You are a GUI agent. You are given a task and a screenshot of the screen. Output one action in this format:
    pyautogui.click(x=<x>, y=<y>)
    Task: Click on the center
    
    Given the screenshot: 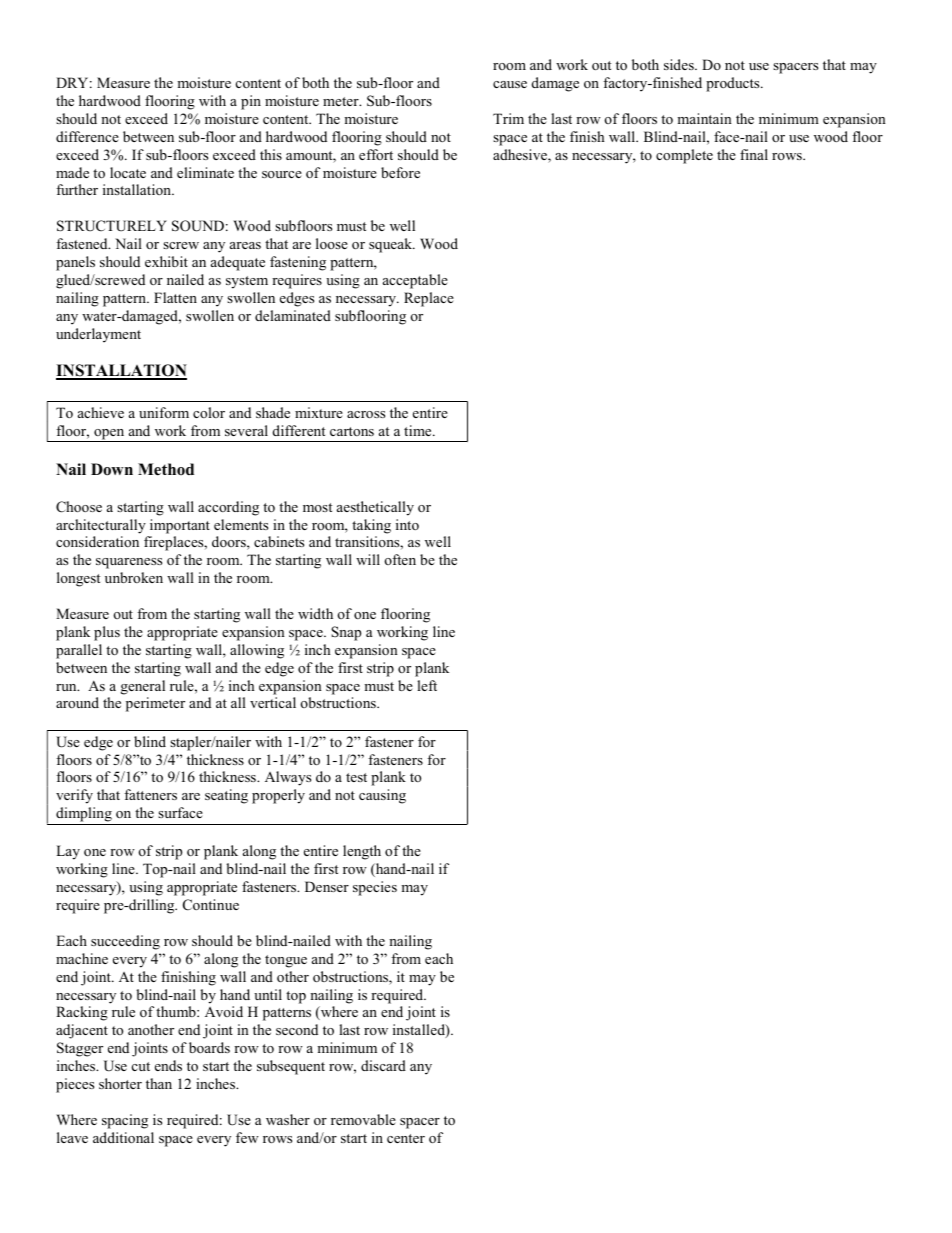 What is the action you would take?
    pyautogui.click(x=406, y=1138)
